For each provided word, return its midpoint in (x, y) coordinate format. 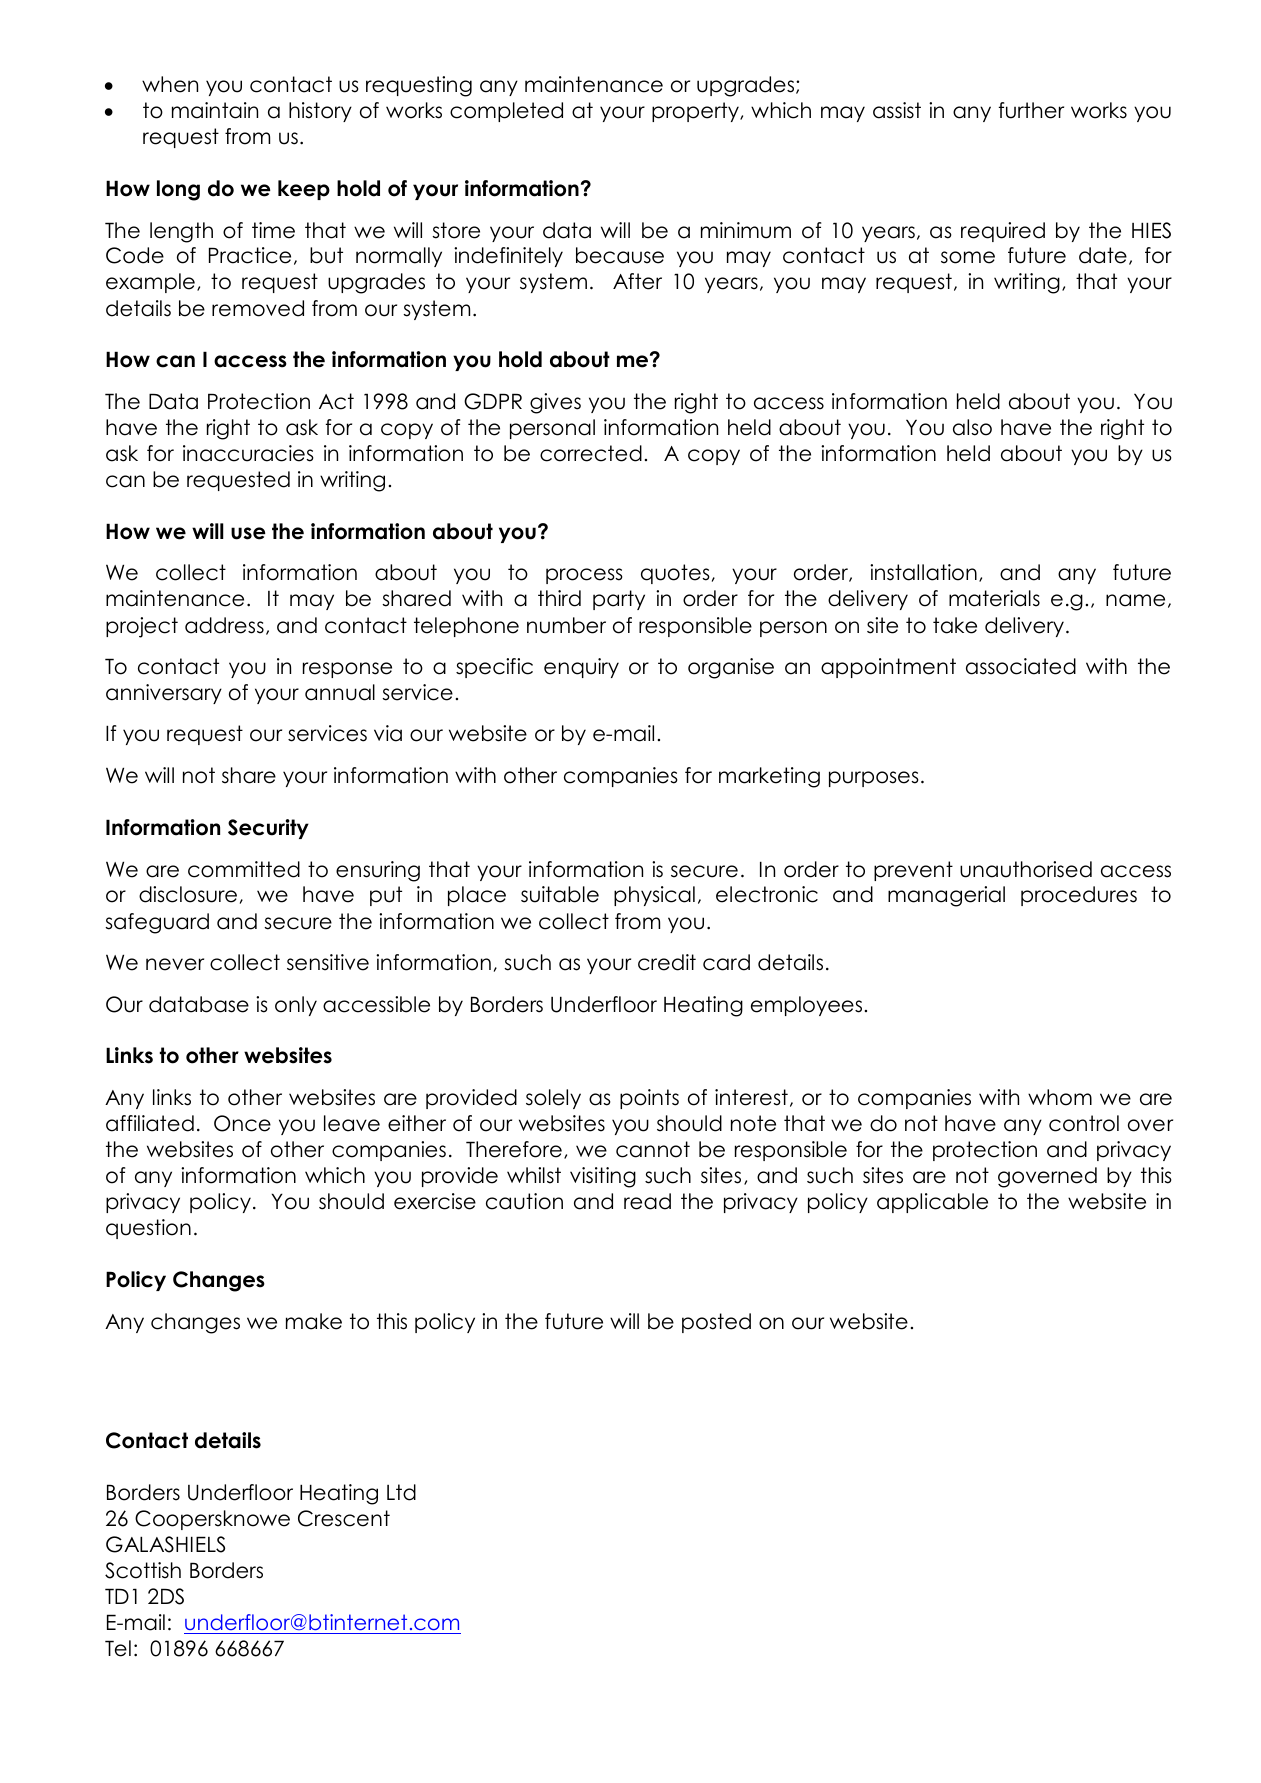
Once (242, 1123)
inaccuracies (248, 453)
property (696, 112)
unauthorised (1026, 869)
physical (654, 896)
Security (268, 829)
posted (716, 1323)
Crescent (344, 1518)
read (647, 1201)
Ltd (401, 1492)
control (1084, 1123)
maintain (215, 110)
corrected (591, 453)
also (972, 427)
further (1031, 110)
